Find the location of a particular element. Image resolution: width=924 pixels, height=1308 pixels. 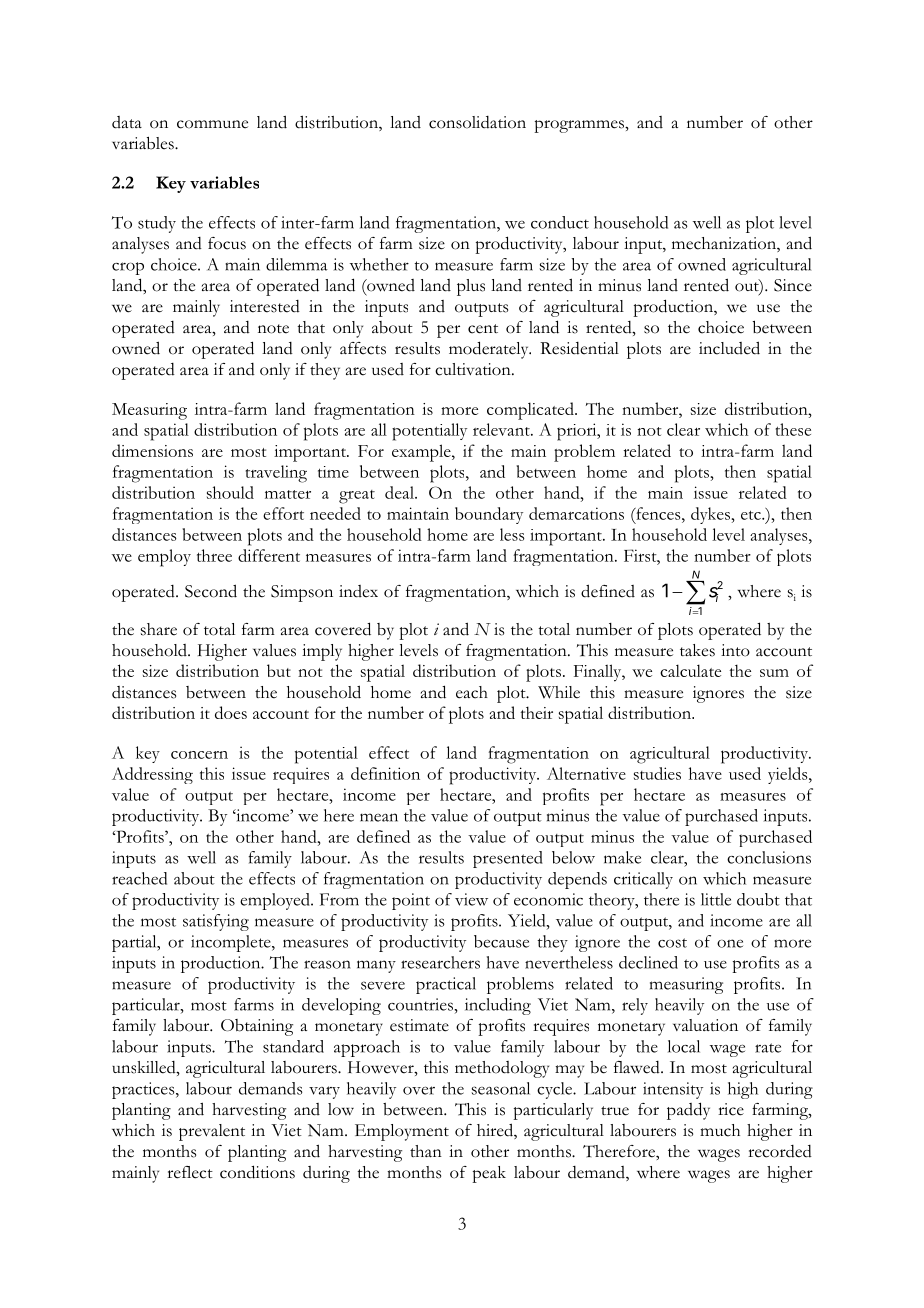

Addressing is located at coordinates (152, 775).
